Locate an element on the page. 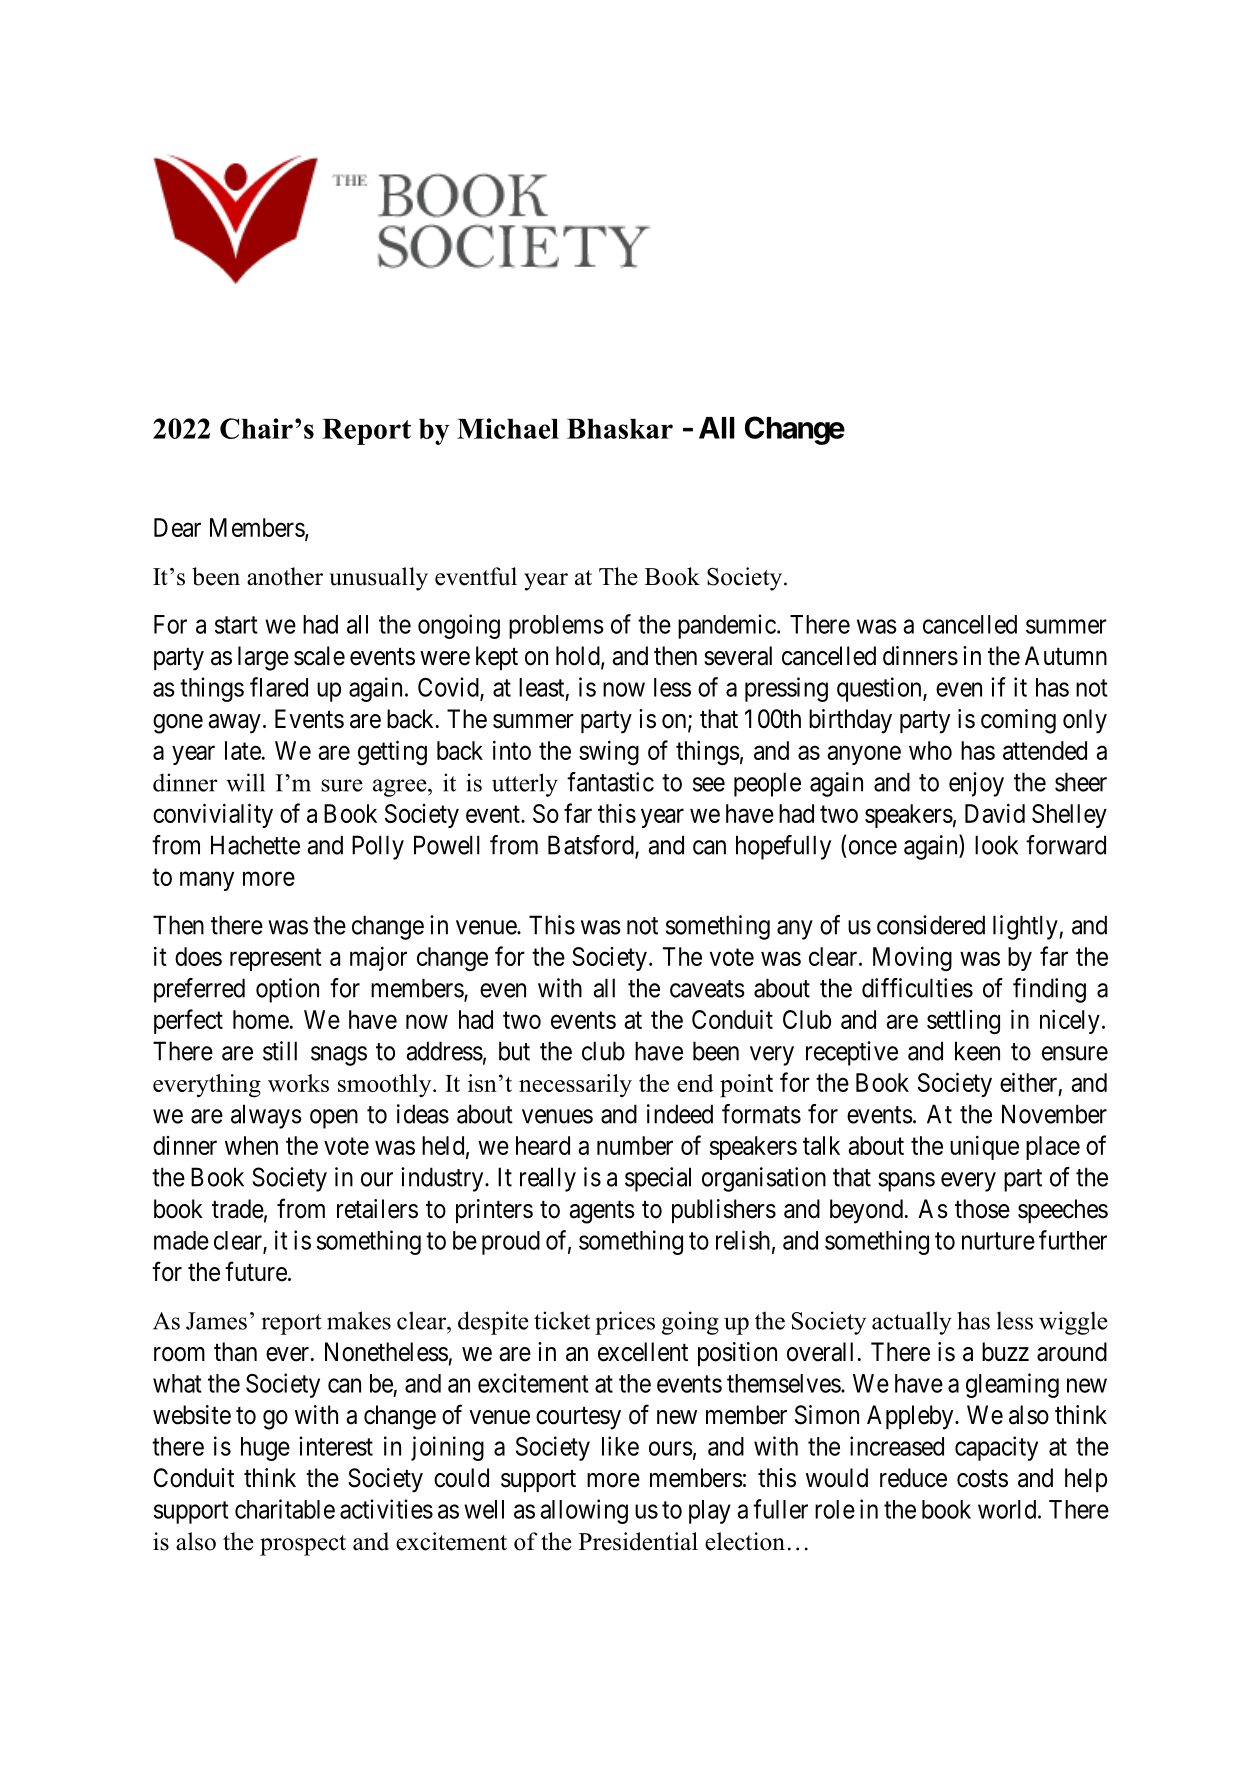 This page has height=1782, width=1260. option is located at coordinates (287, 990).
